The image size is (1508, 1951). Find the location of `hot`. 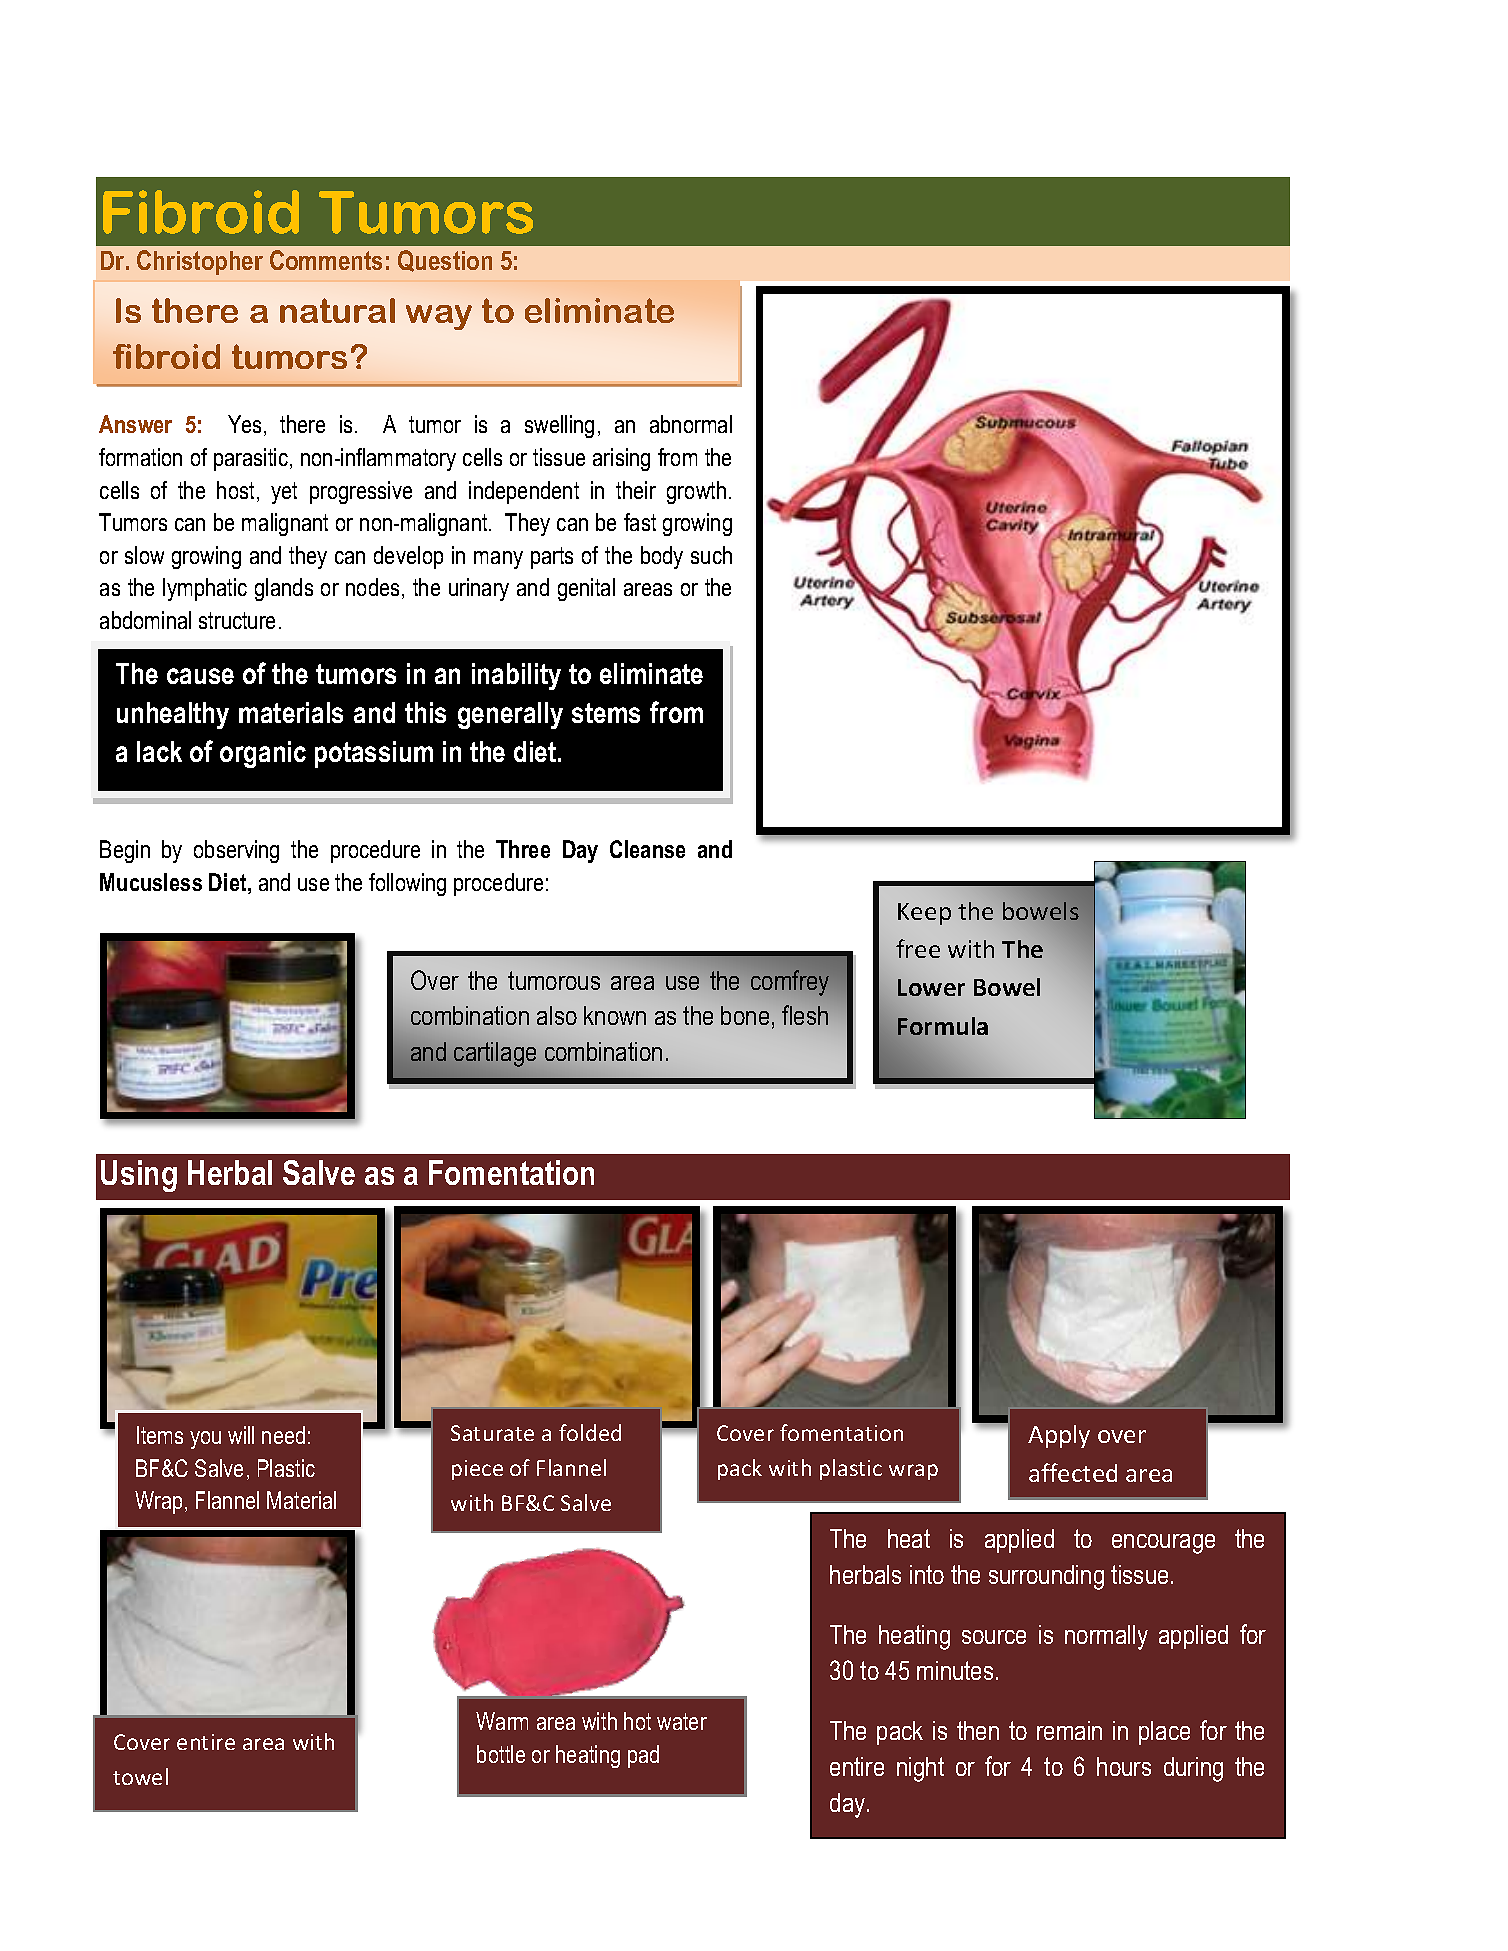

hot is located at coordinates (637, 1721).
